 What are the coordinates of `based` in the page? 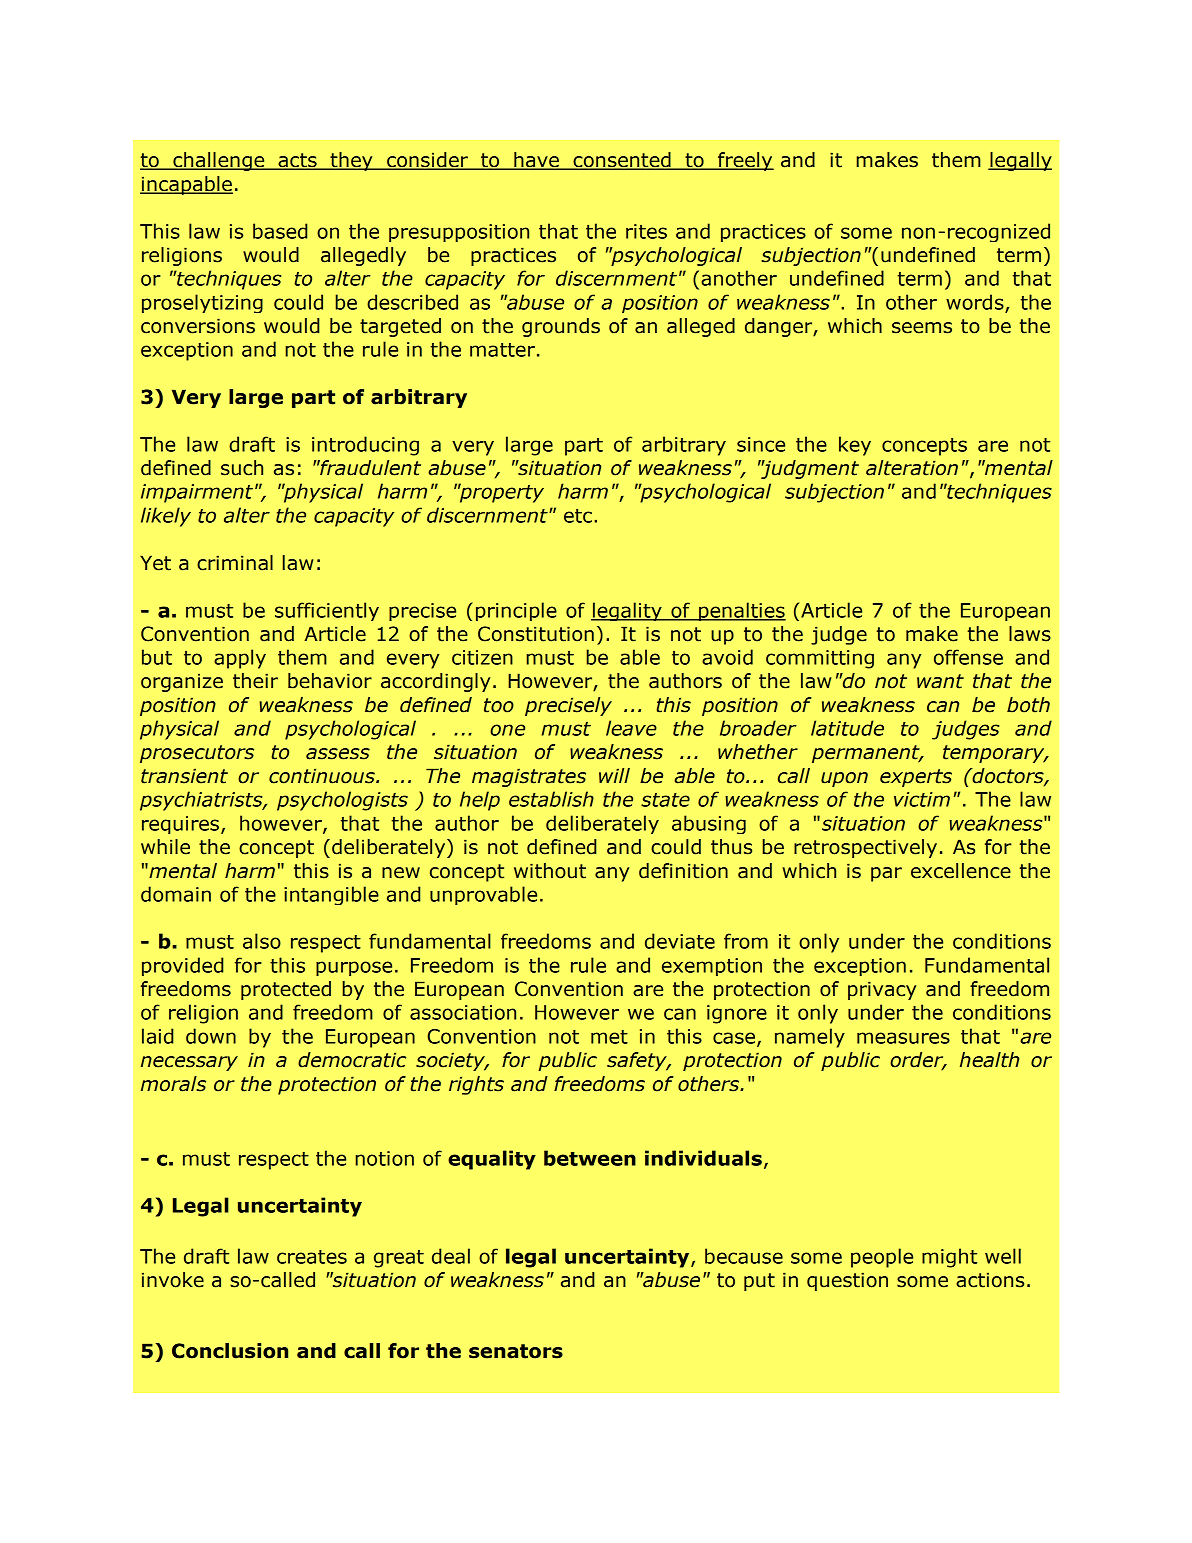 It's located at (280, 231).
